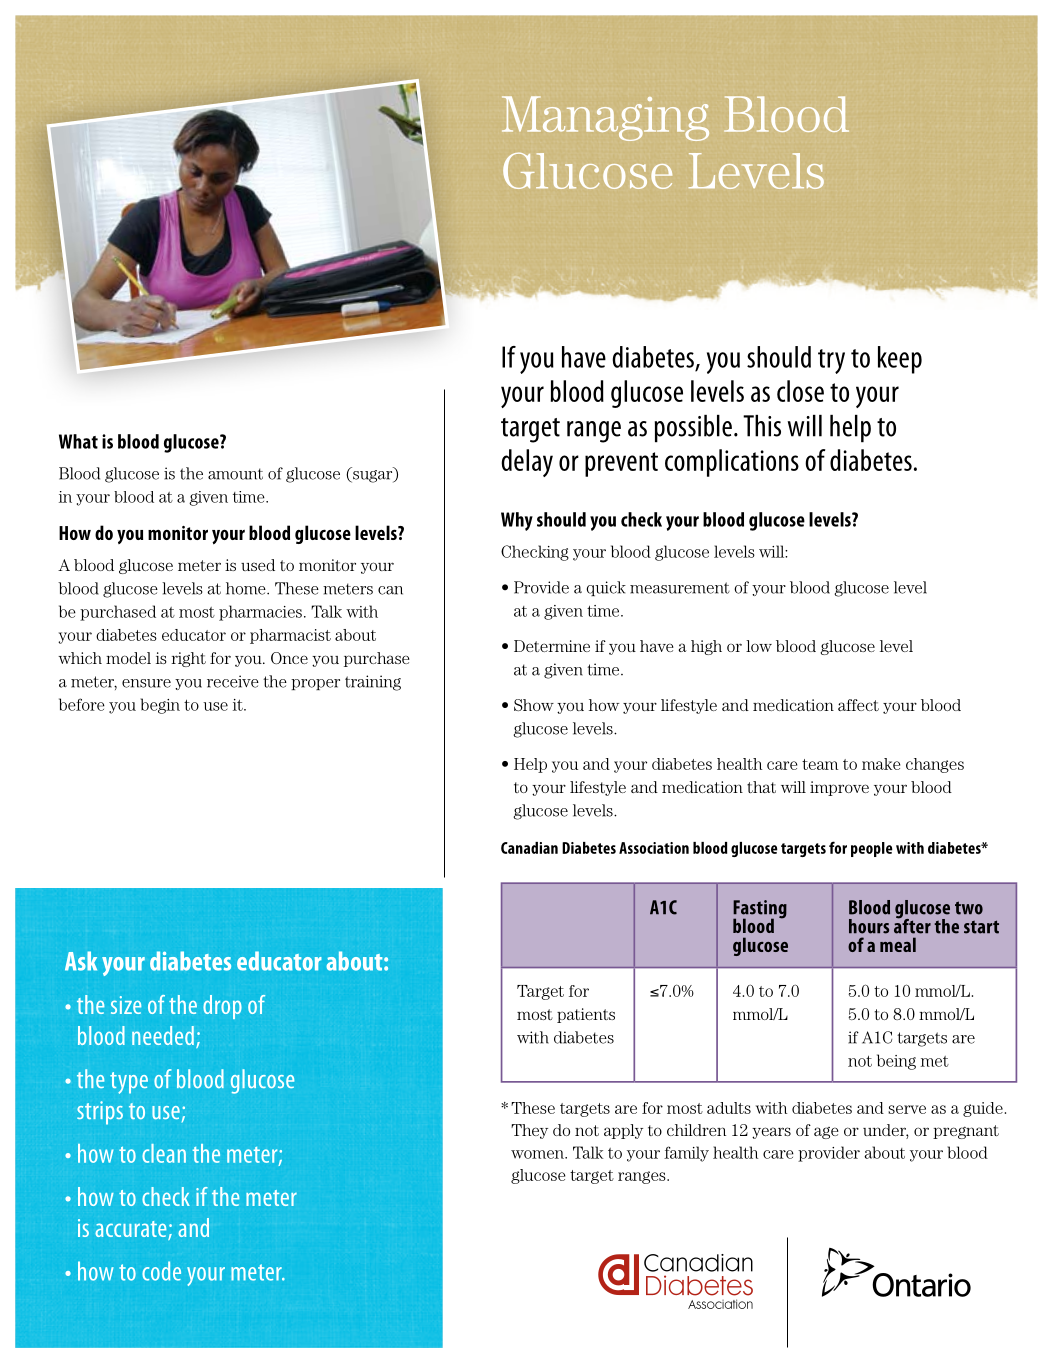 The image size is (1053, 1363). Describe the element at coordinates (605, 118) in the screenshot. I see `Managing` at that location.
